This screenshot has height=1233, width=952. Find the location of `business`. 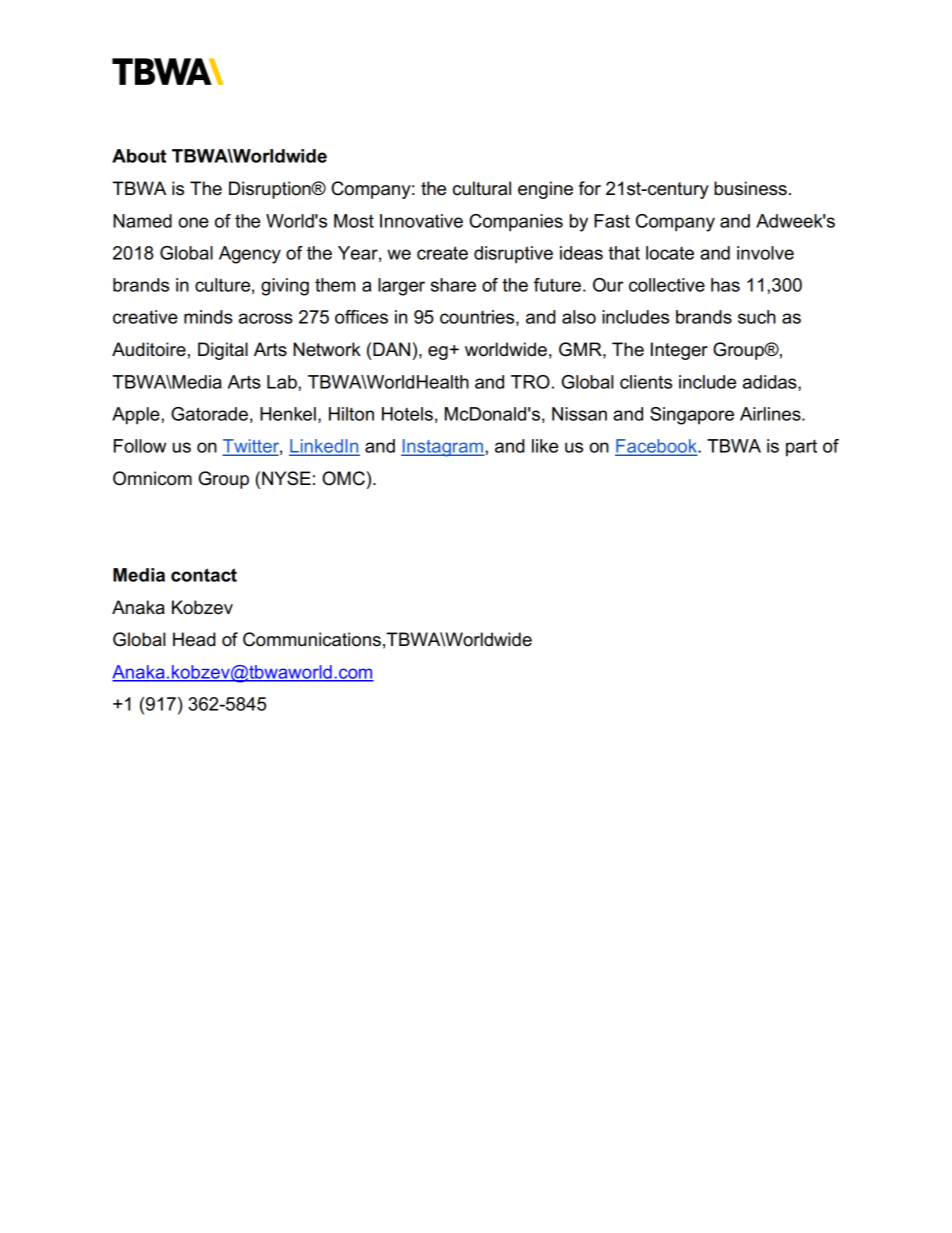

business is located at coordinates (750, 188).
